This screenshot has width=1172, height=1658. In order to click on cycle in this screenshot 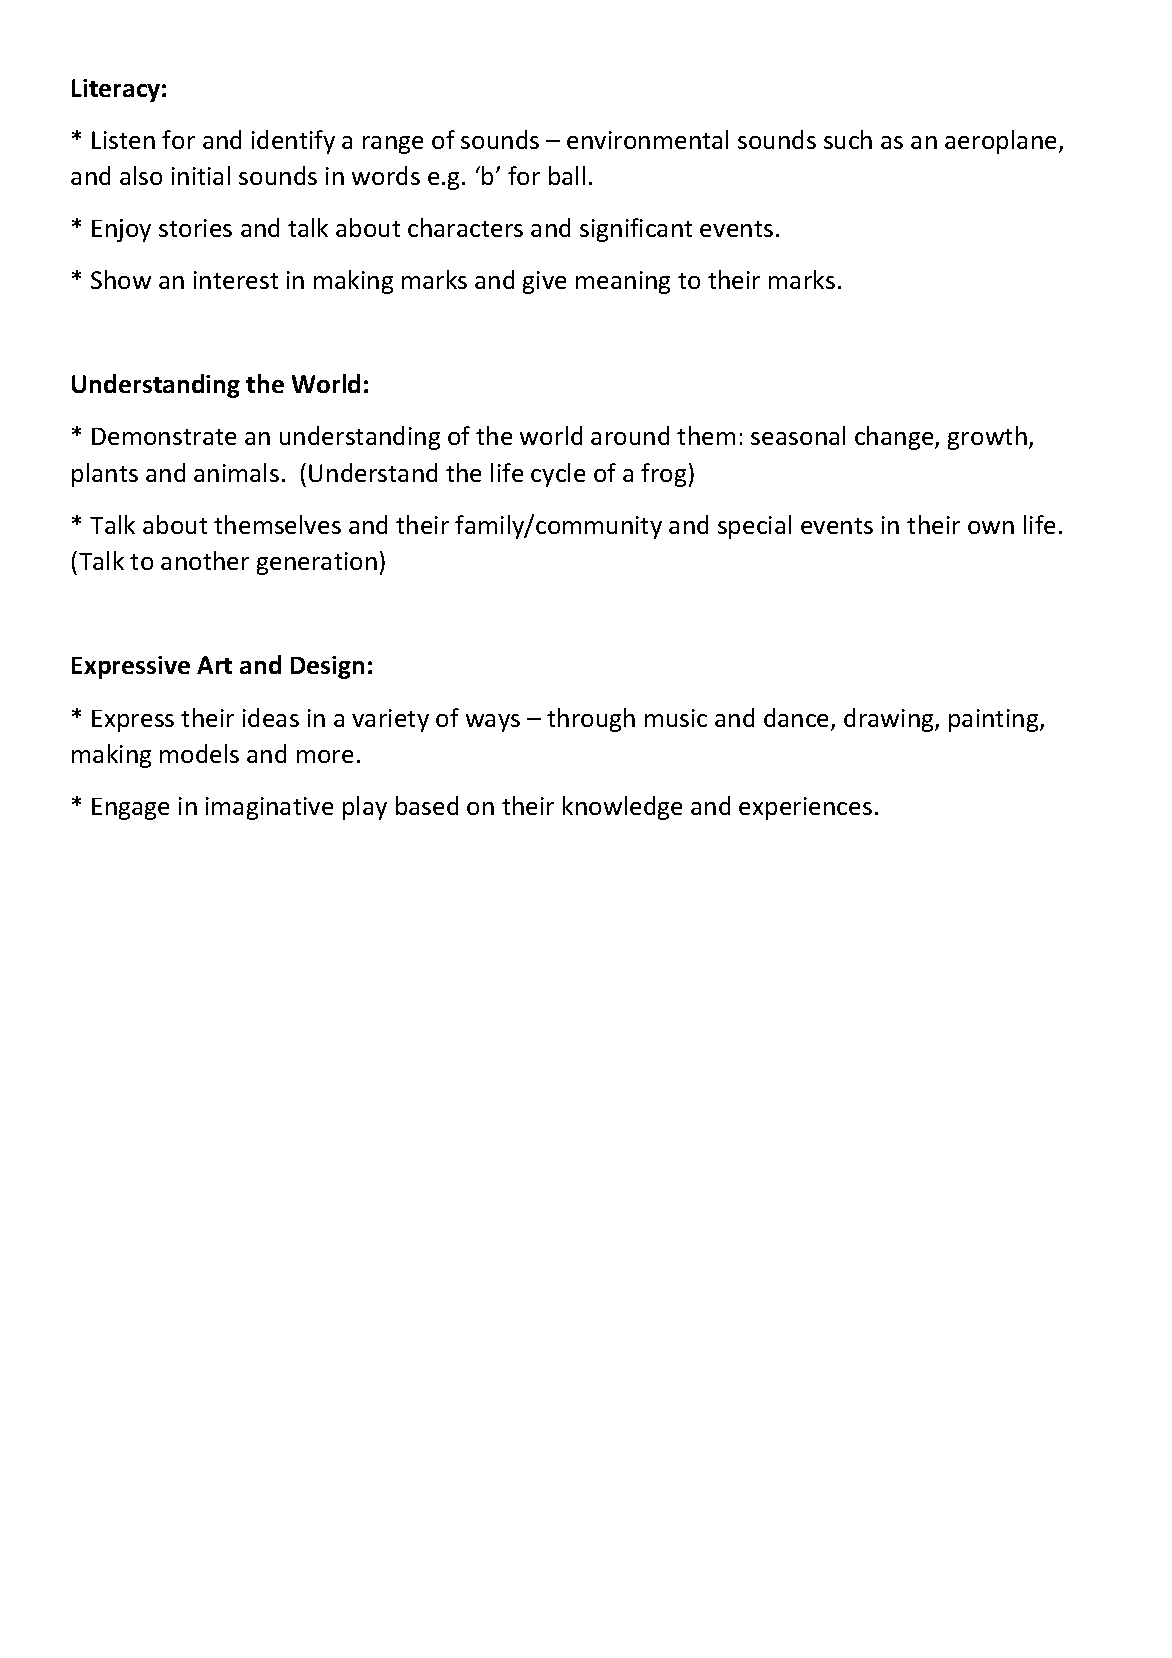, I will do `click(558, 475)`.
